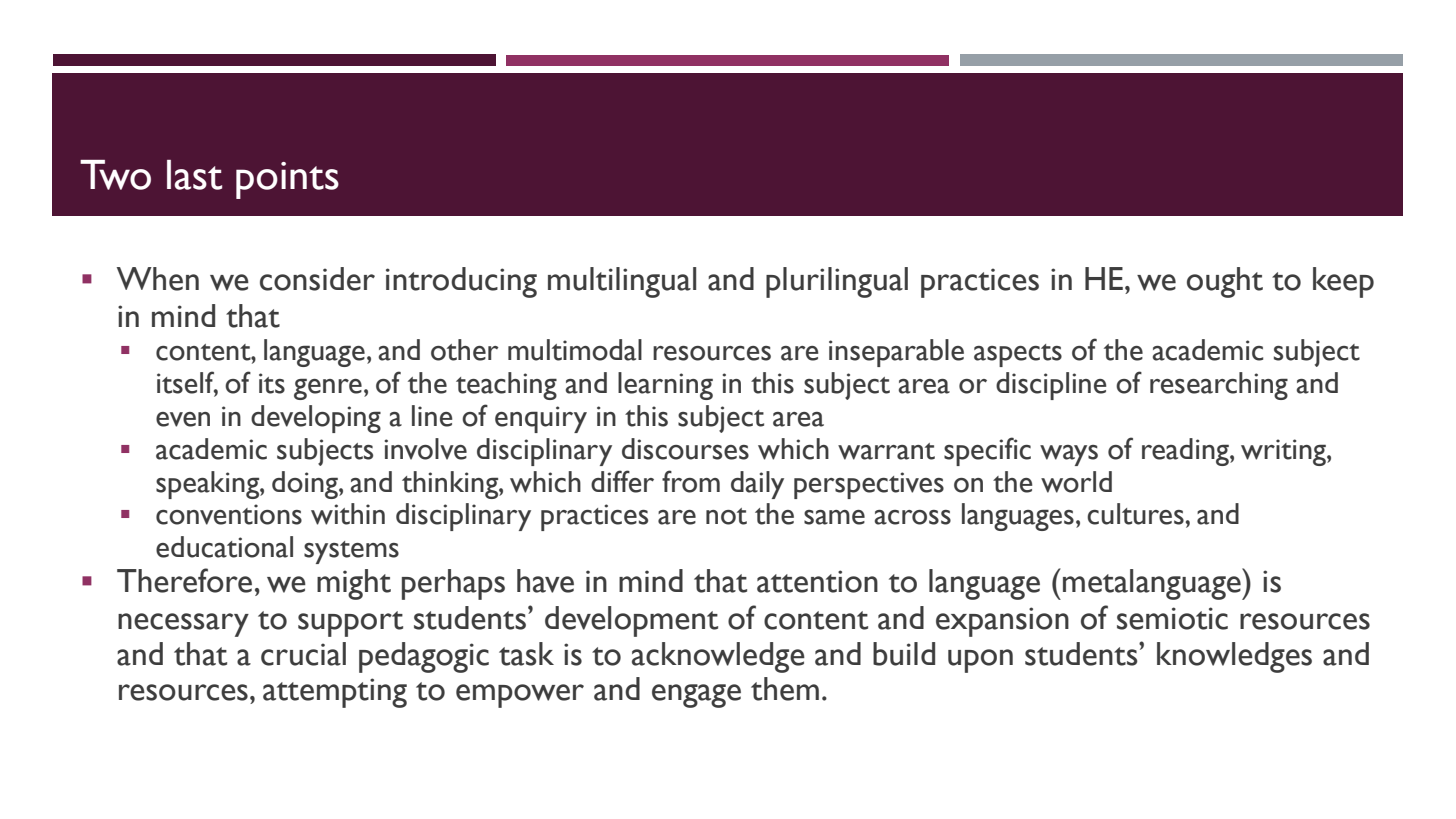 The height and width of the document is (819, 1456). What do you see at coordinates (1225, 282) in the document?
I see `ought` at bounding box center [1225, 282].
